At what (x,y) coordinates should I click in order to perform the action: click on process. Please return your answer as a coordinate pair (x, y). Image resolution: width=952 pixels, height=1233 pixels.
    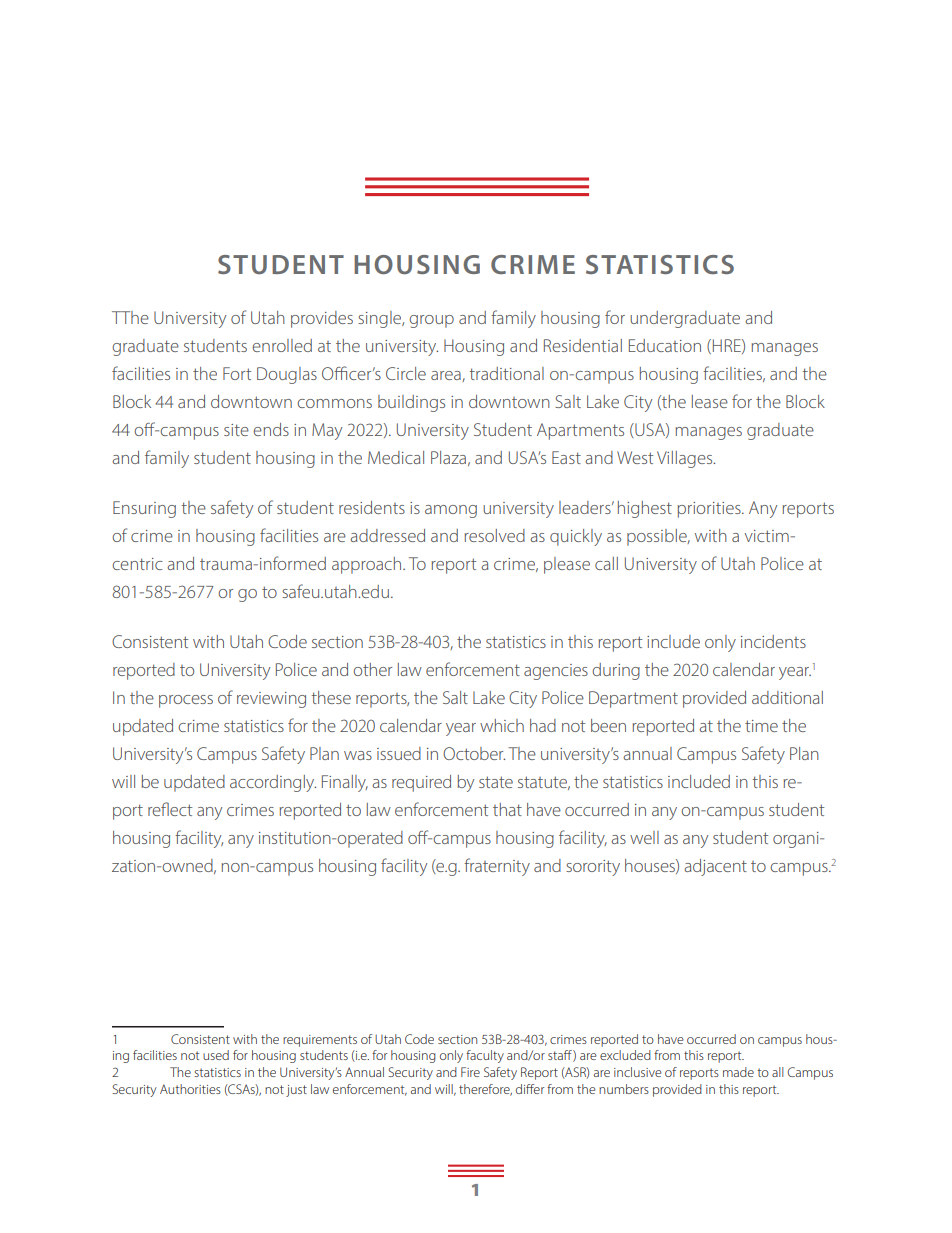
    Looking at the image, I should click on (186, 701).
